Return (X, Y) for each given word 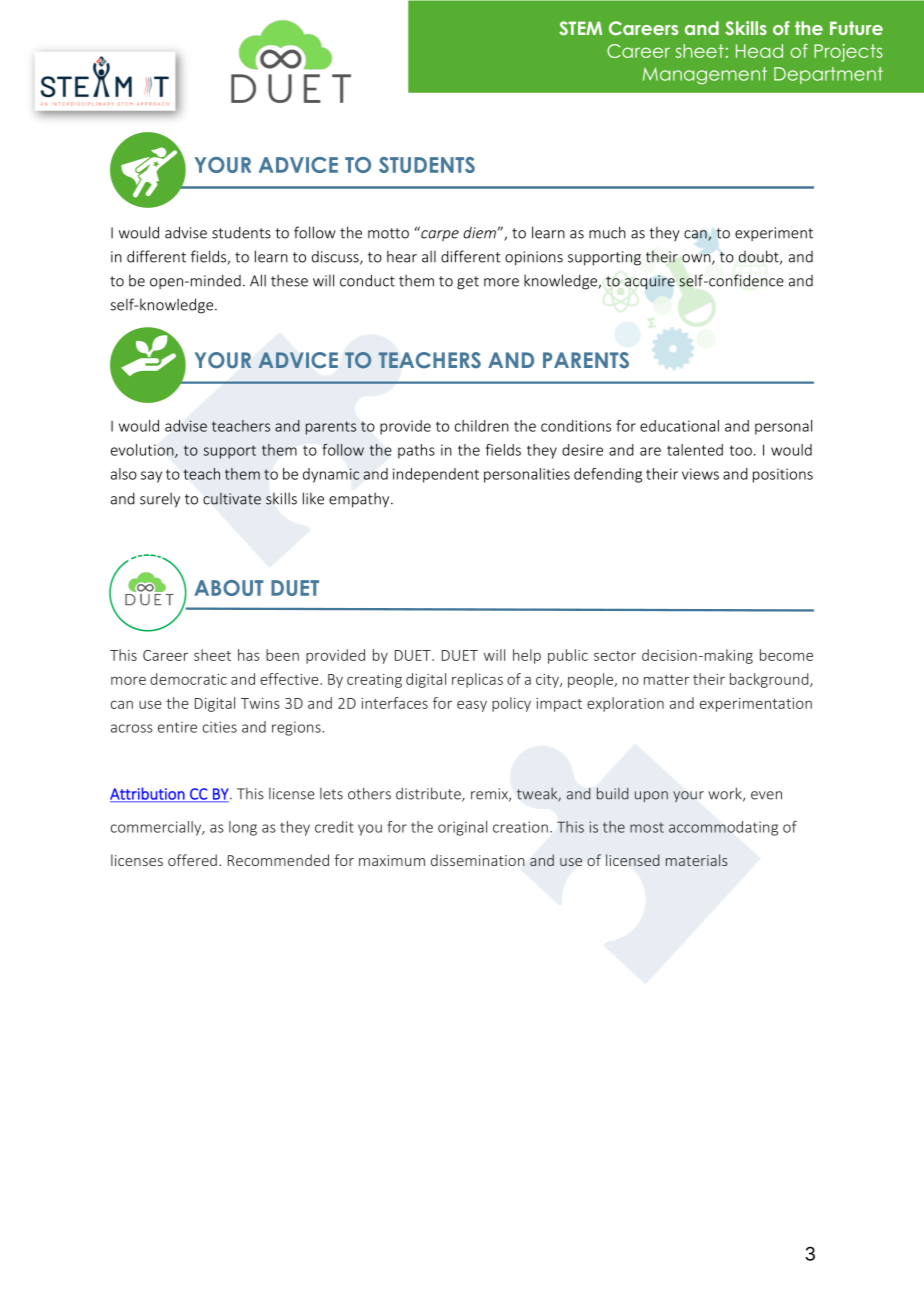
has (249, 655)
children (482, 426)
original (462, 828)
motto (388, 233)
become (786, 655)
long (243, 828)
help (527, 656)
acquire (650, 282)
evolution (143, 451)
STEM (580, 28)
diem (480, 232)
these (289, 280)
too (741, 450)
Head (759, 51)
